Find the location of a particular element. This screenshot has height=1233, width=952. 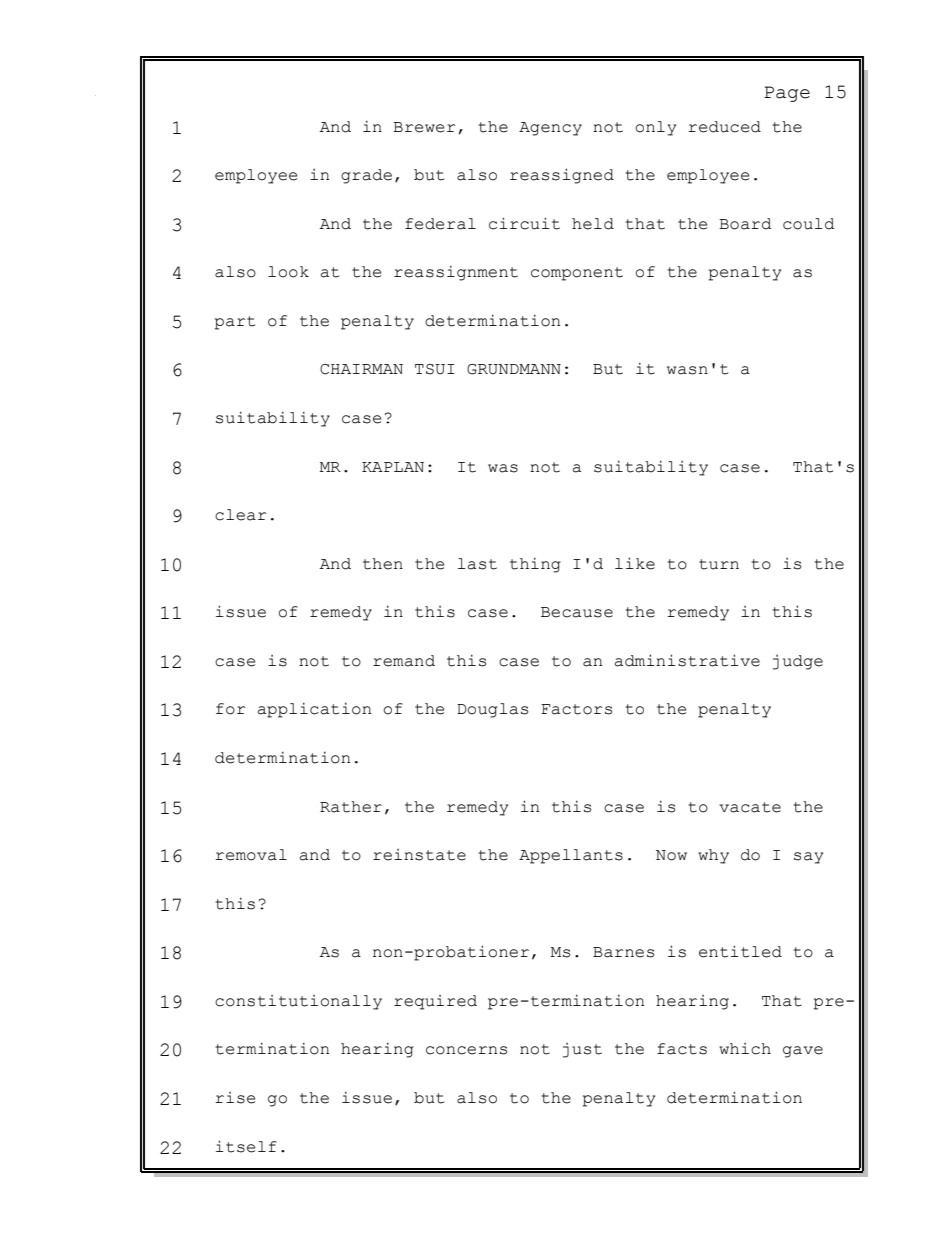

reduced is located at coordinates (725, 127).
